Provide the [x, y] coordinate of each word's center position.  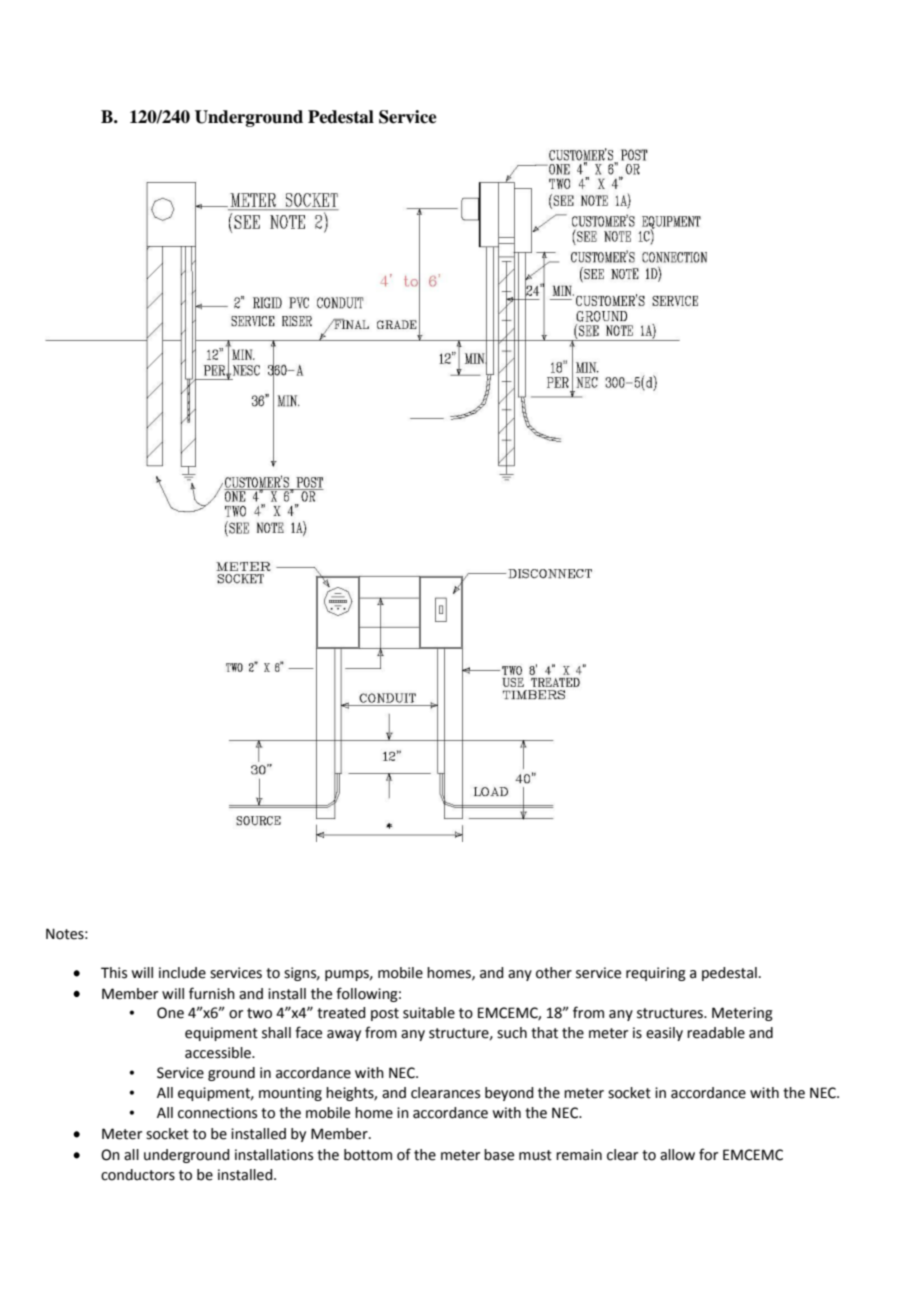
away [344, 1035]
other [554, 973]
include [182, 973]
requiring [656, 974]
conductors [138, 1175]
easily [664, 1034]
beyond [509, 1094]
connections [217, 1113]
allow [677, 1155]
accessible [219, 1053]
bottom [368, 1155]
